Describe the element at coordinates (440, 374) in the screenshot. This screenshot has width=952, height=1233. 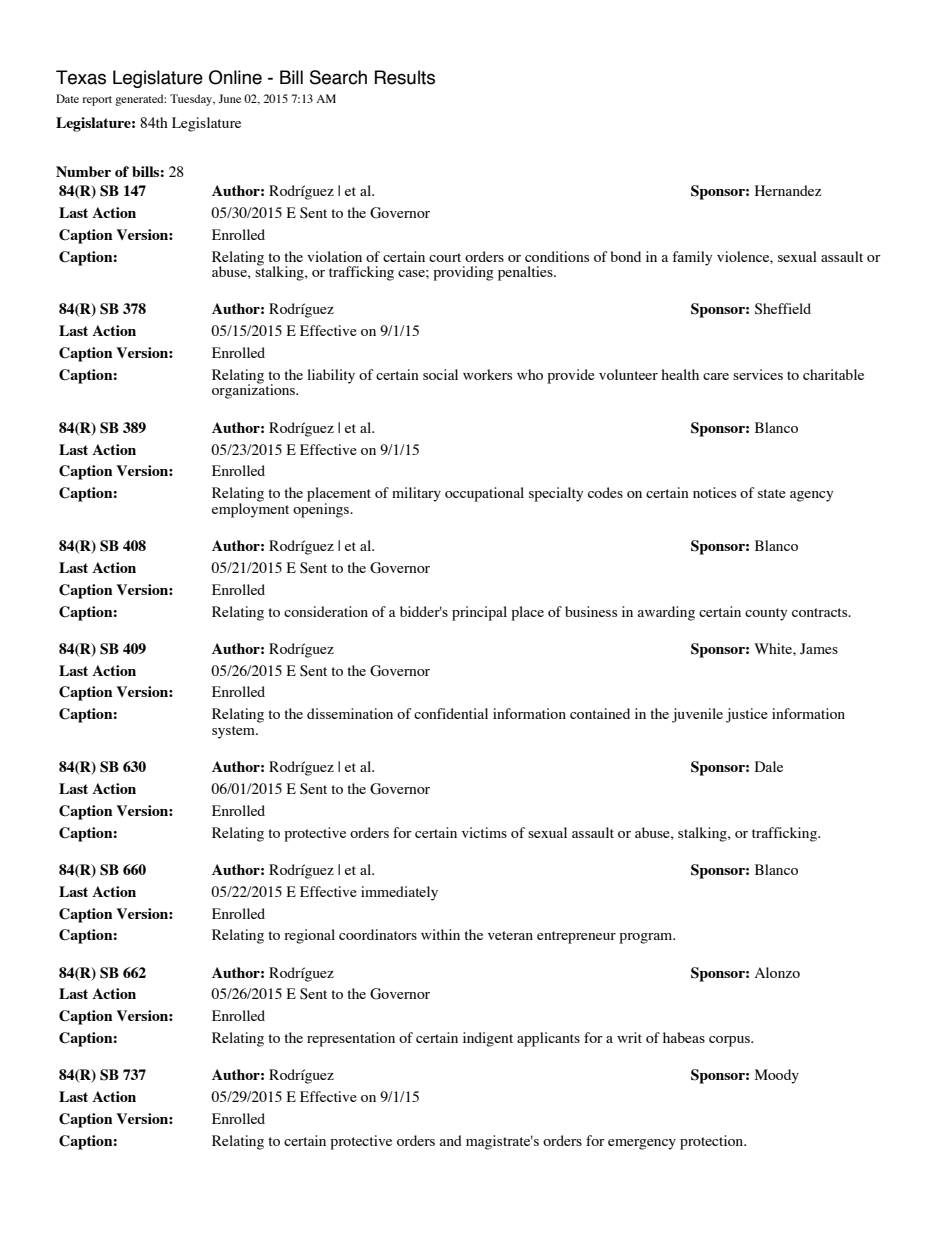
I see `social` at that location.
